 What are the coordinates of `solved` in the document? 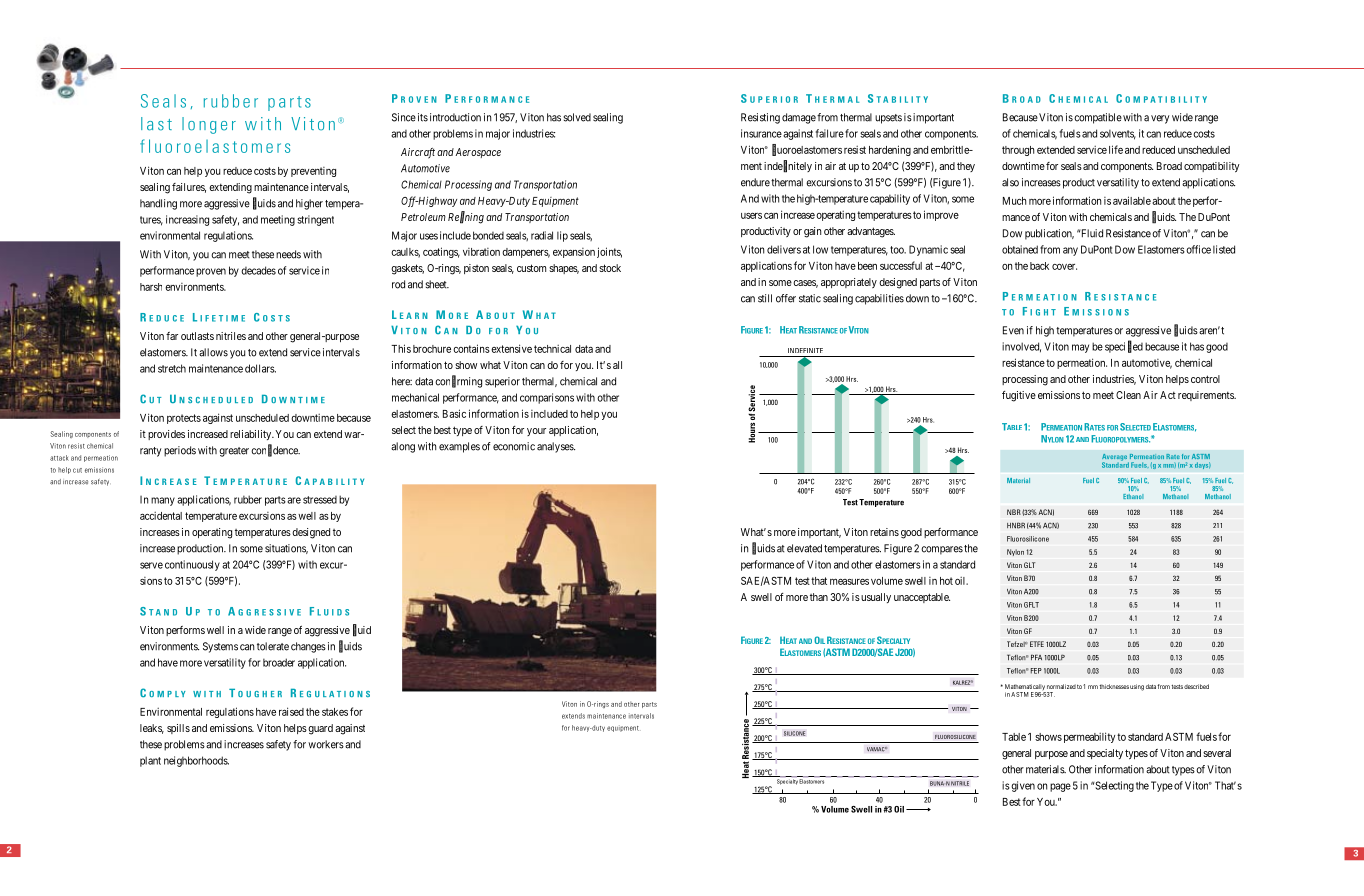 It's located at (577, 117).
